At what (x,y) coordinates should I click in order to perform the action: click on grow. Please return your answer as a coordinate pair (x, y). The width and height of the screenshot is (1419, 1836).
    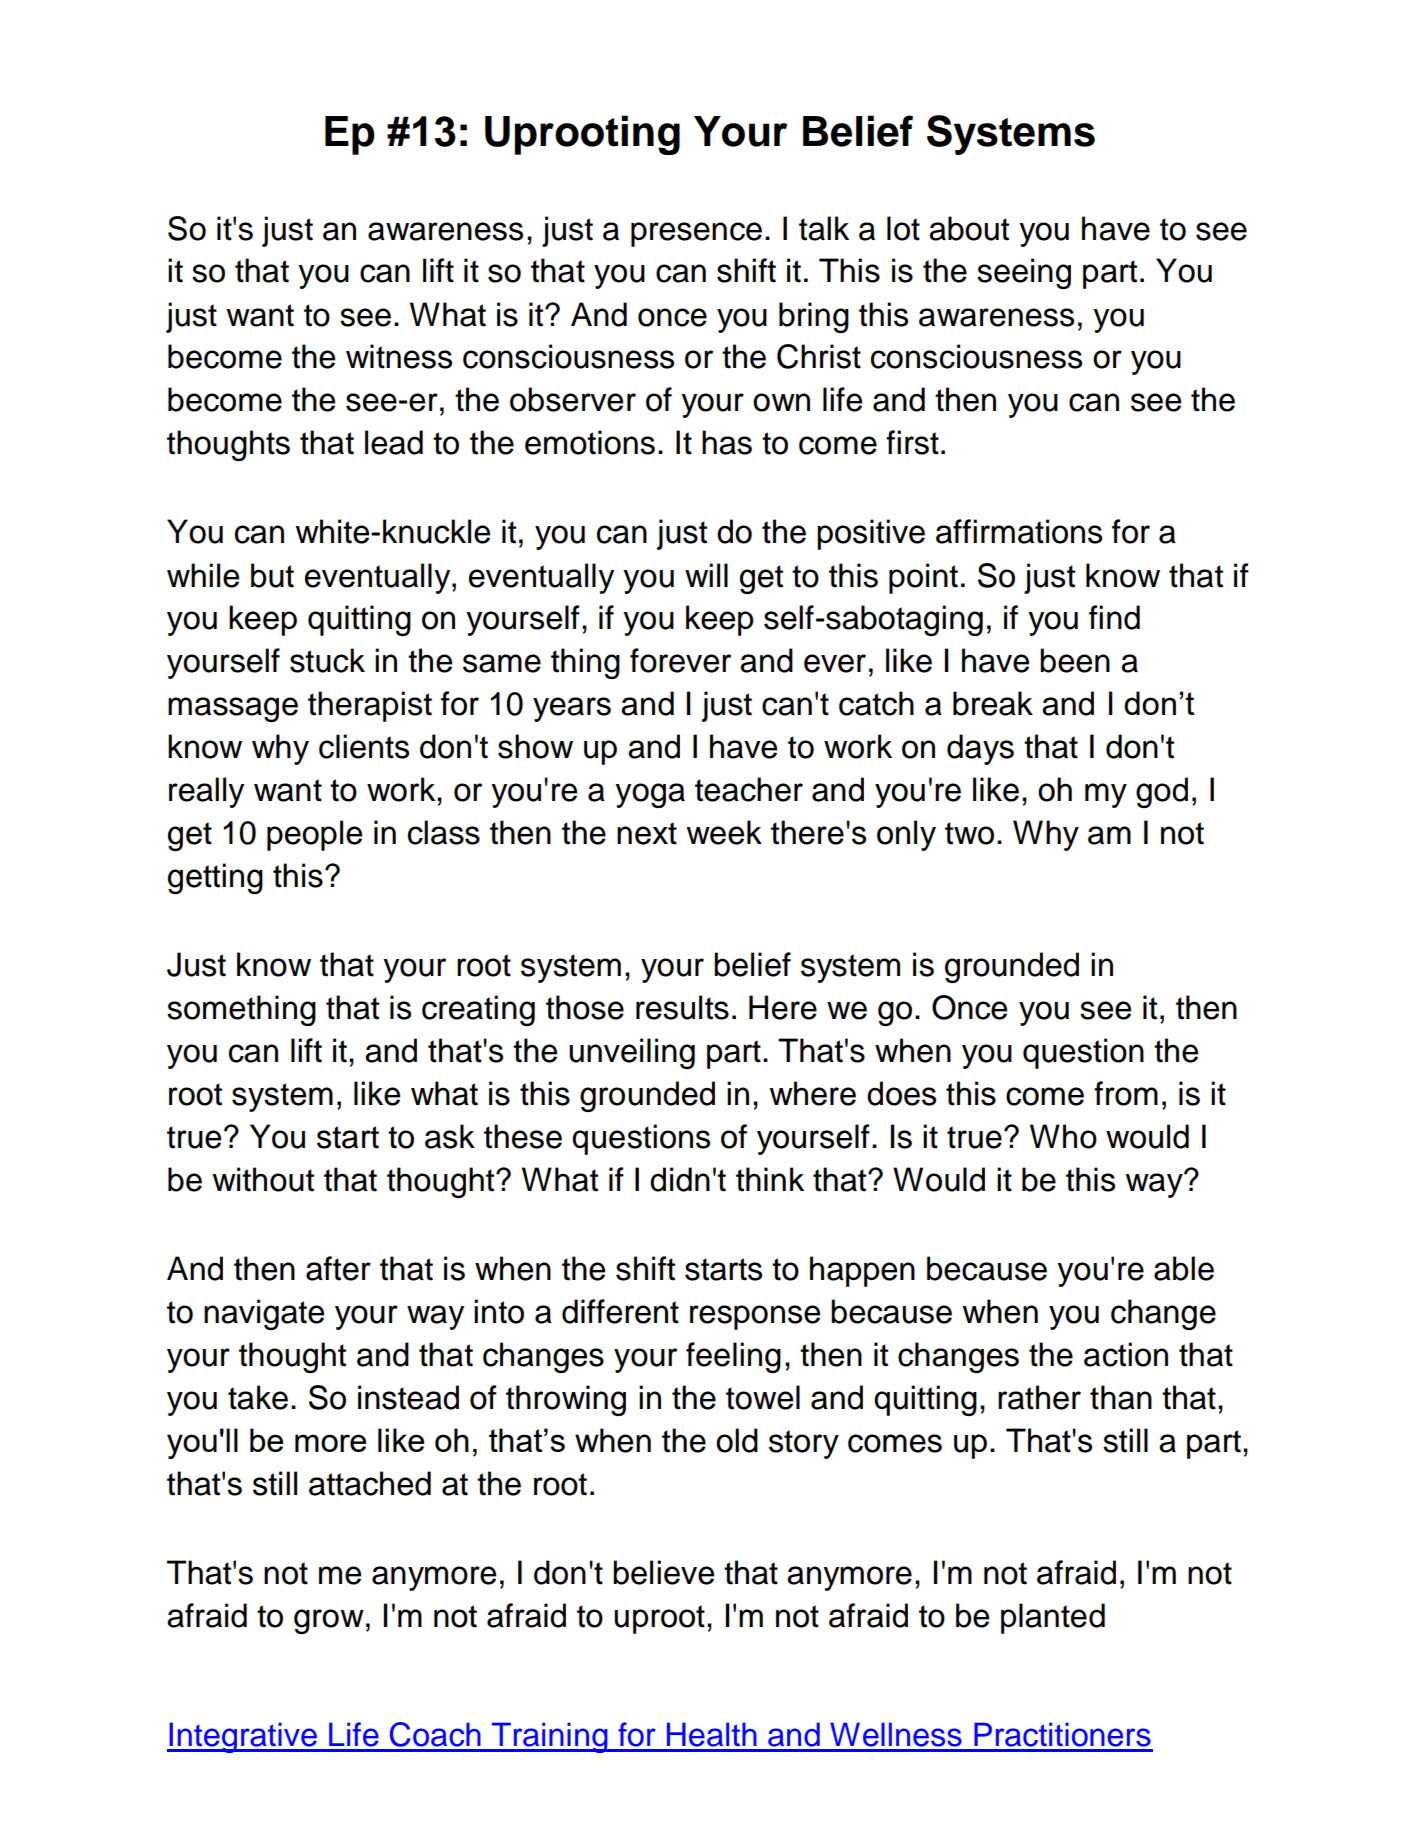
    Looking at the image, I should click on (329, 1621).
